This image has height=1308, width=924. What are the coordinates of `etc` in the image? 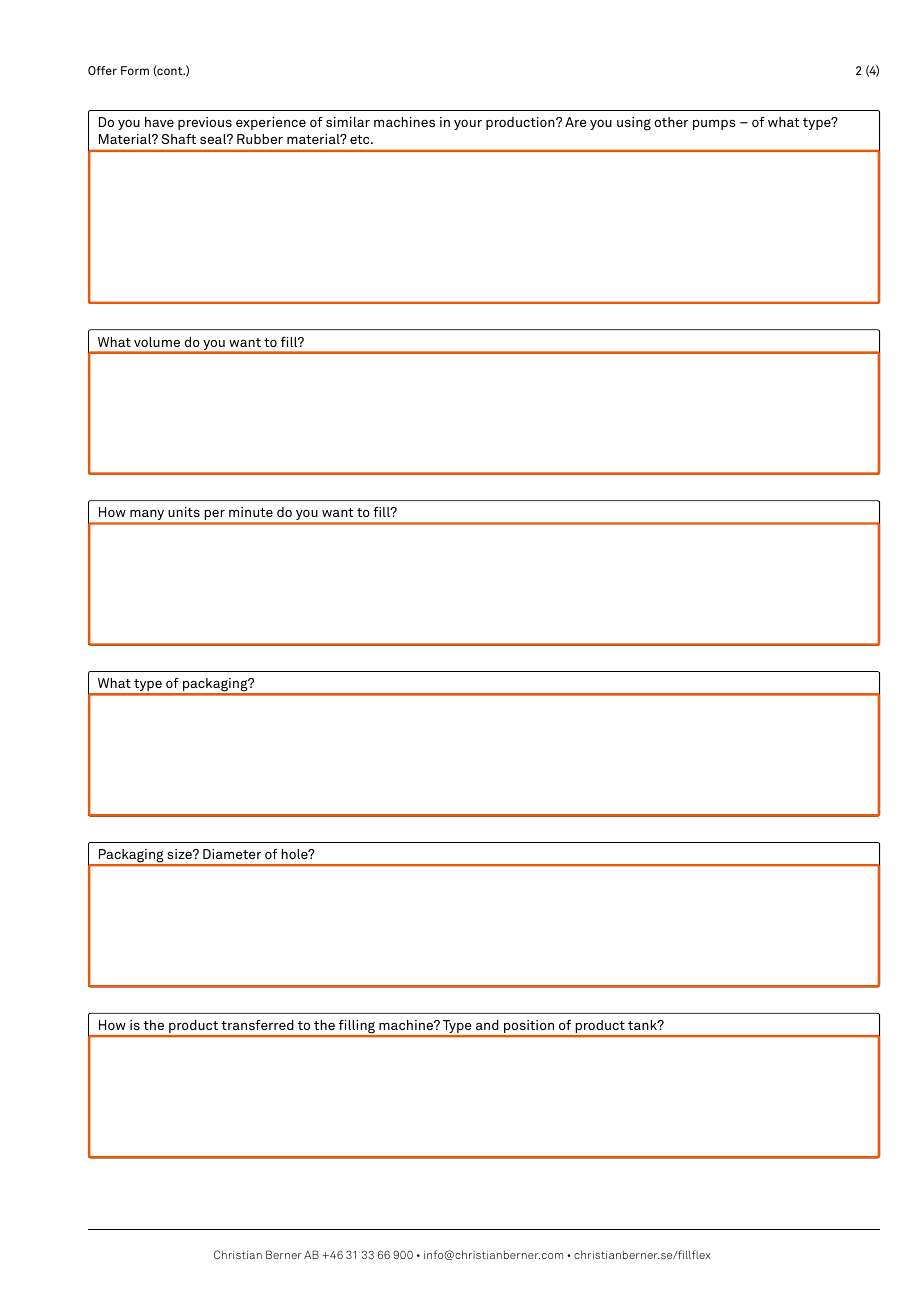 It's located at (361, 139).
